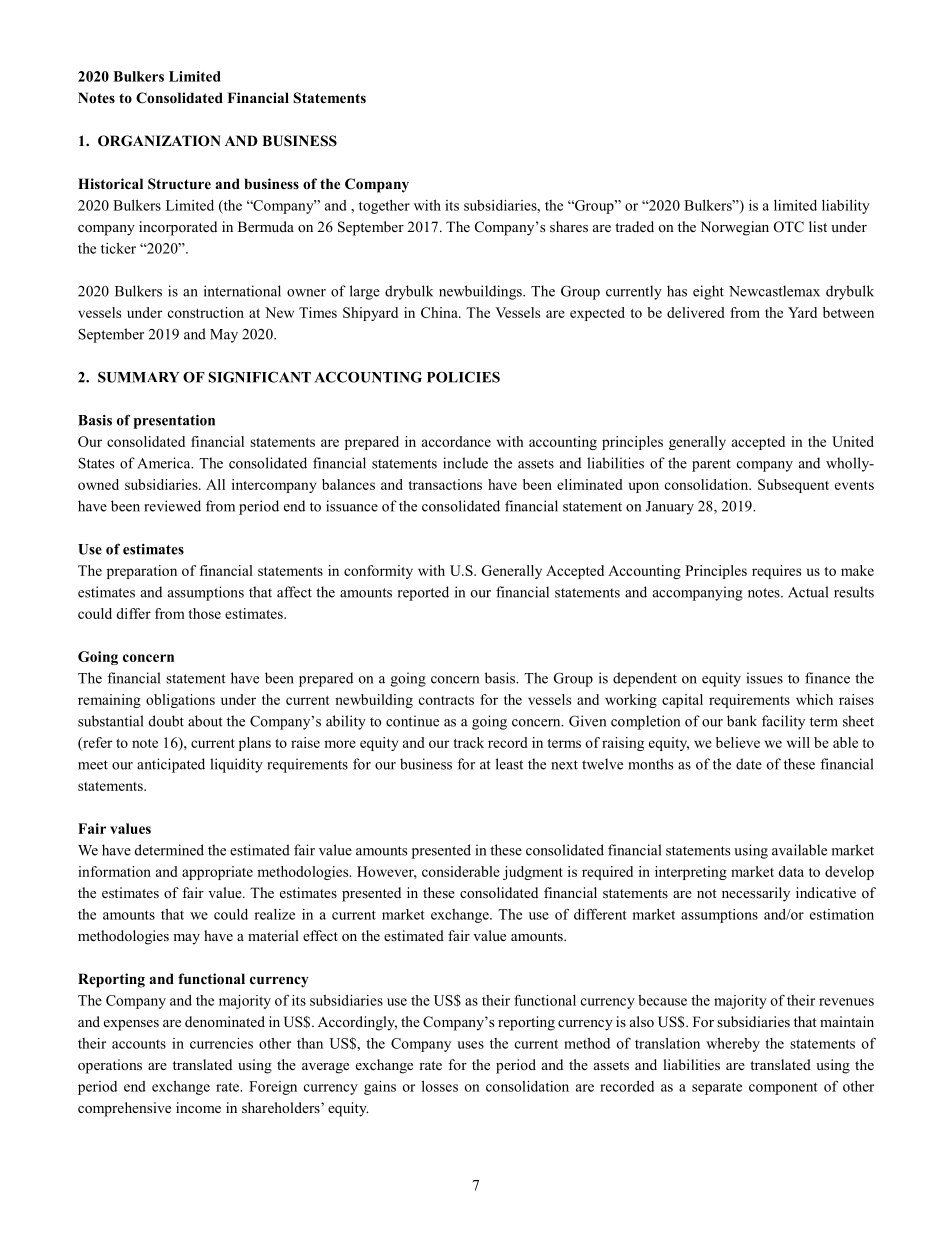 This screenshot has width=952, height=1233. I want to click on Actual, so click(808, 592).
